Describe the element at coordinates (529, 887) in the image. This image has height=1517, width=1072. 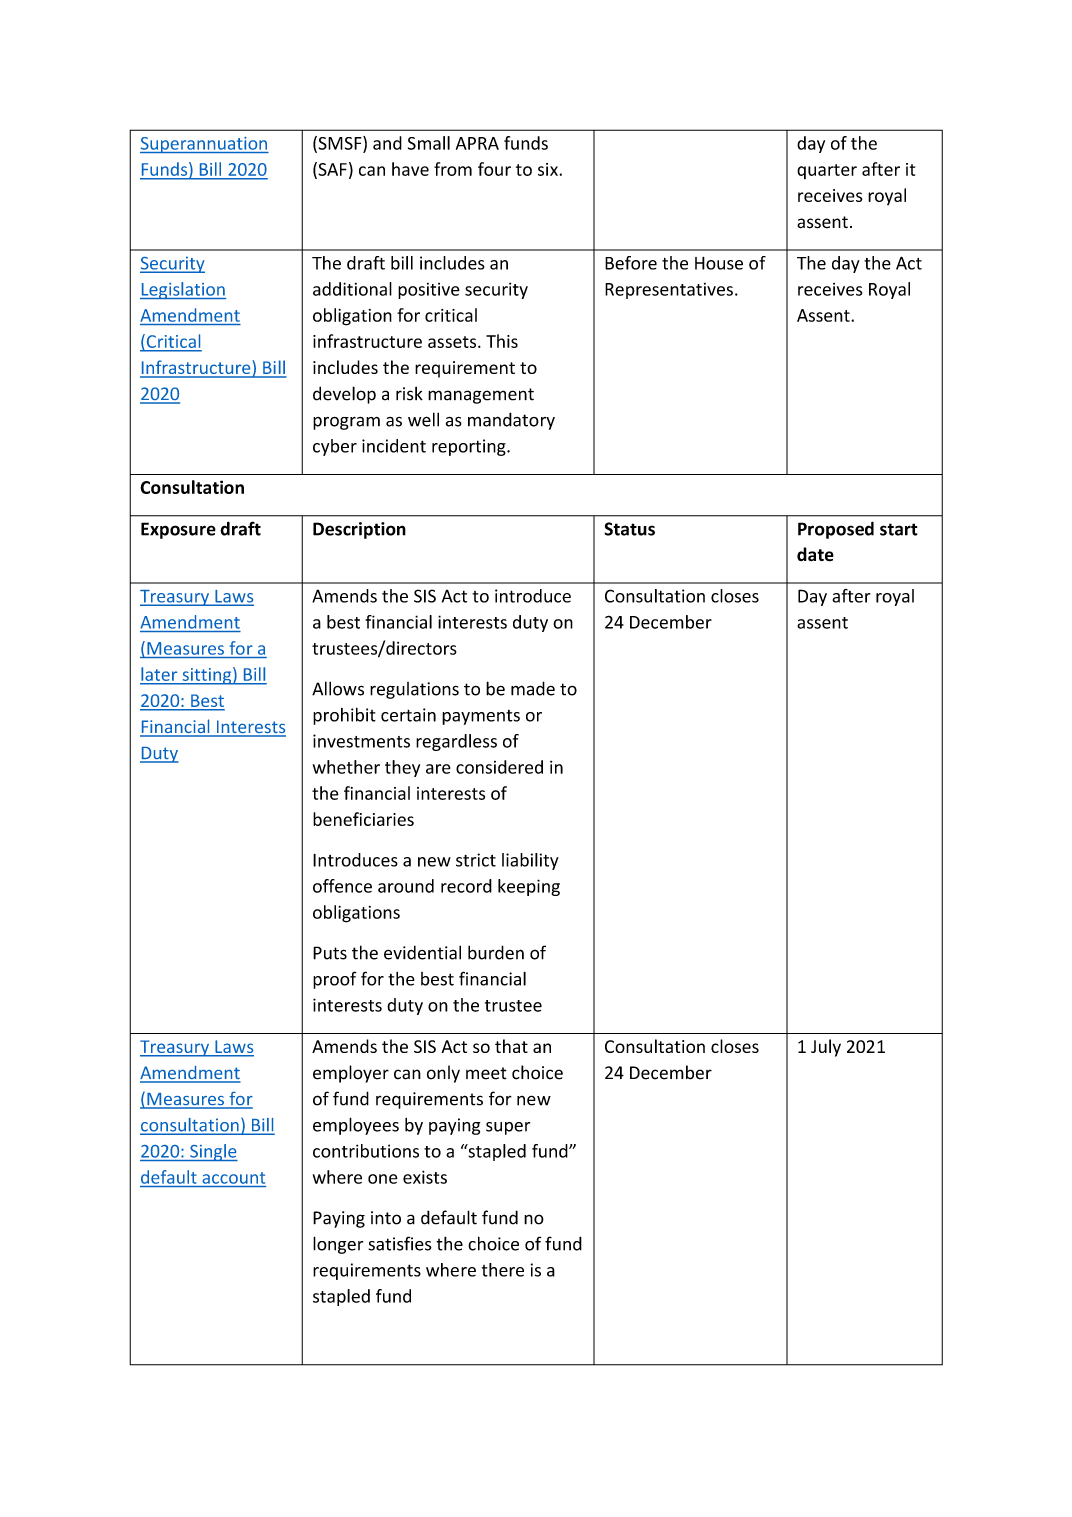
I see `keeping` at that location.
